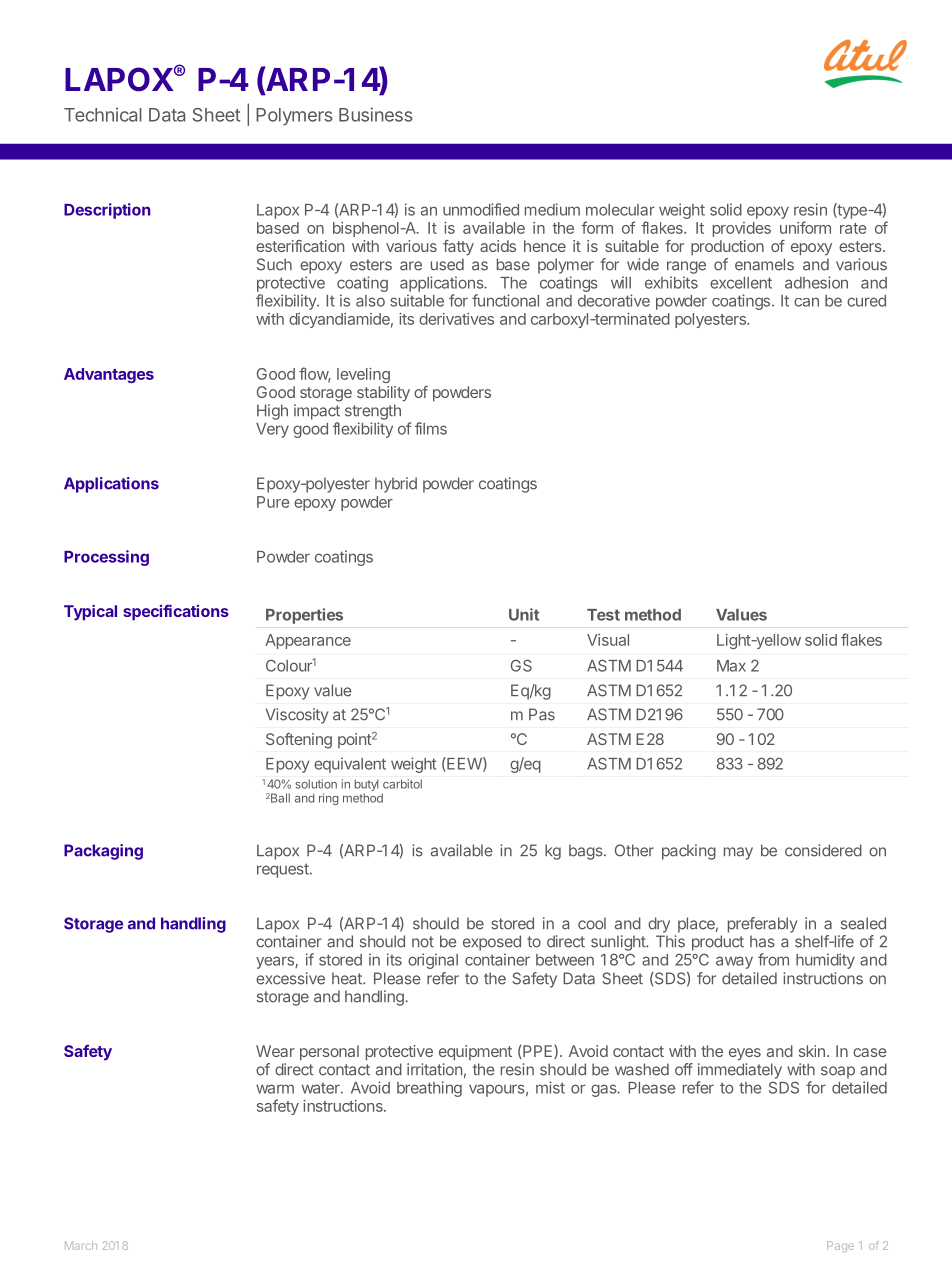  I want to click on unmodified, so click(481, 209).
